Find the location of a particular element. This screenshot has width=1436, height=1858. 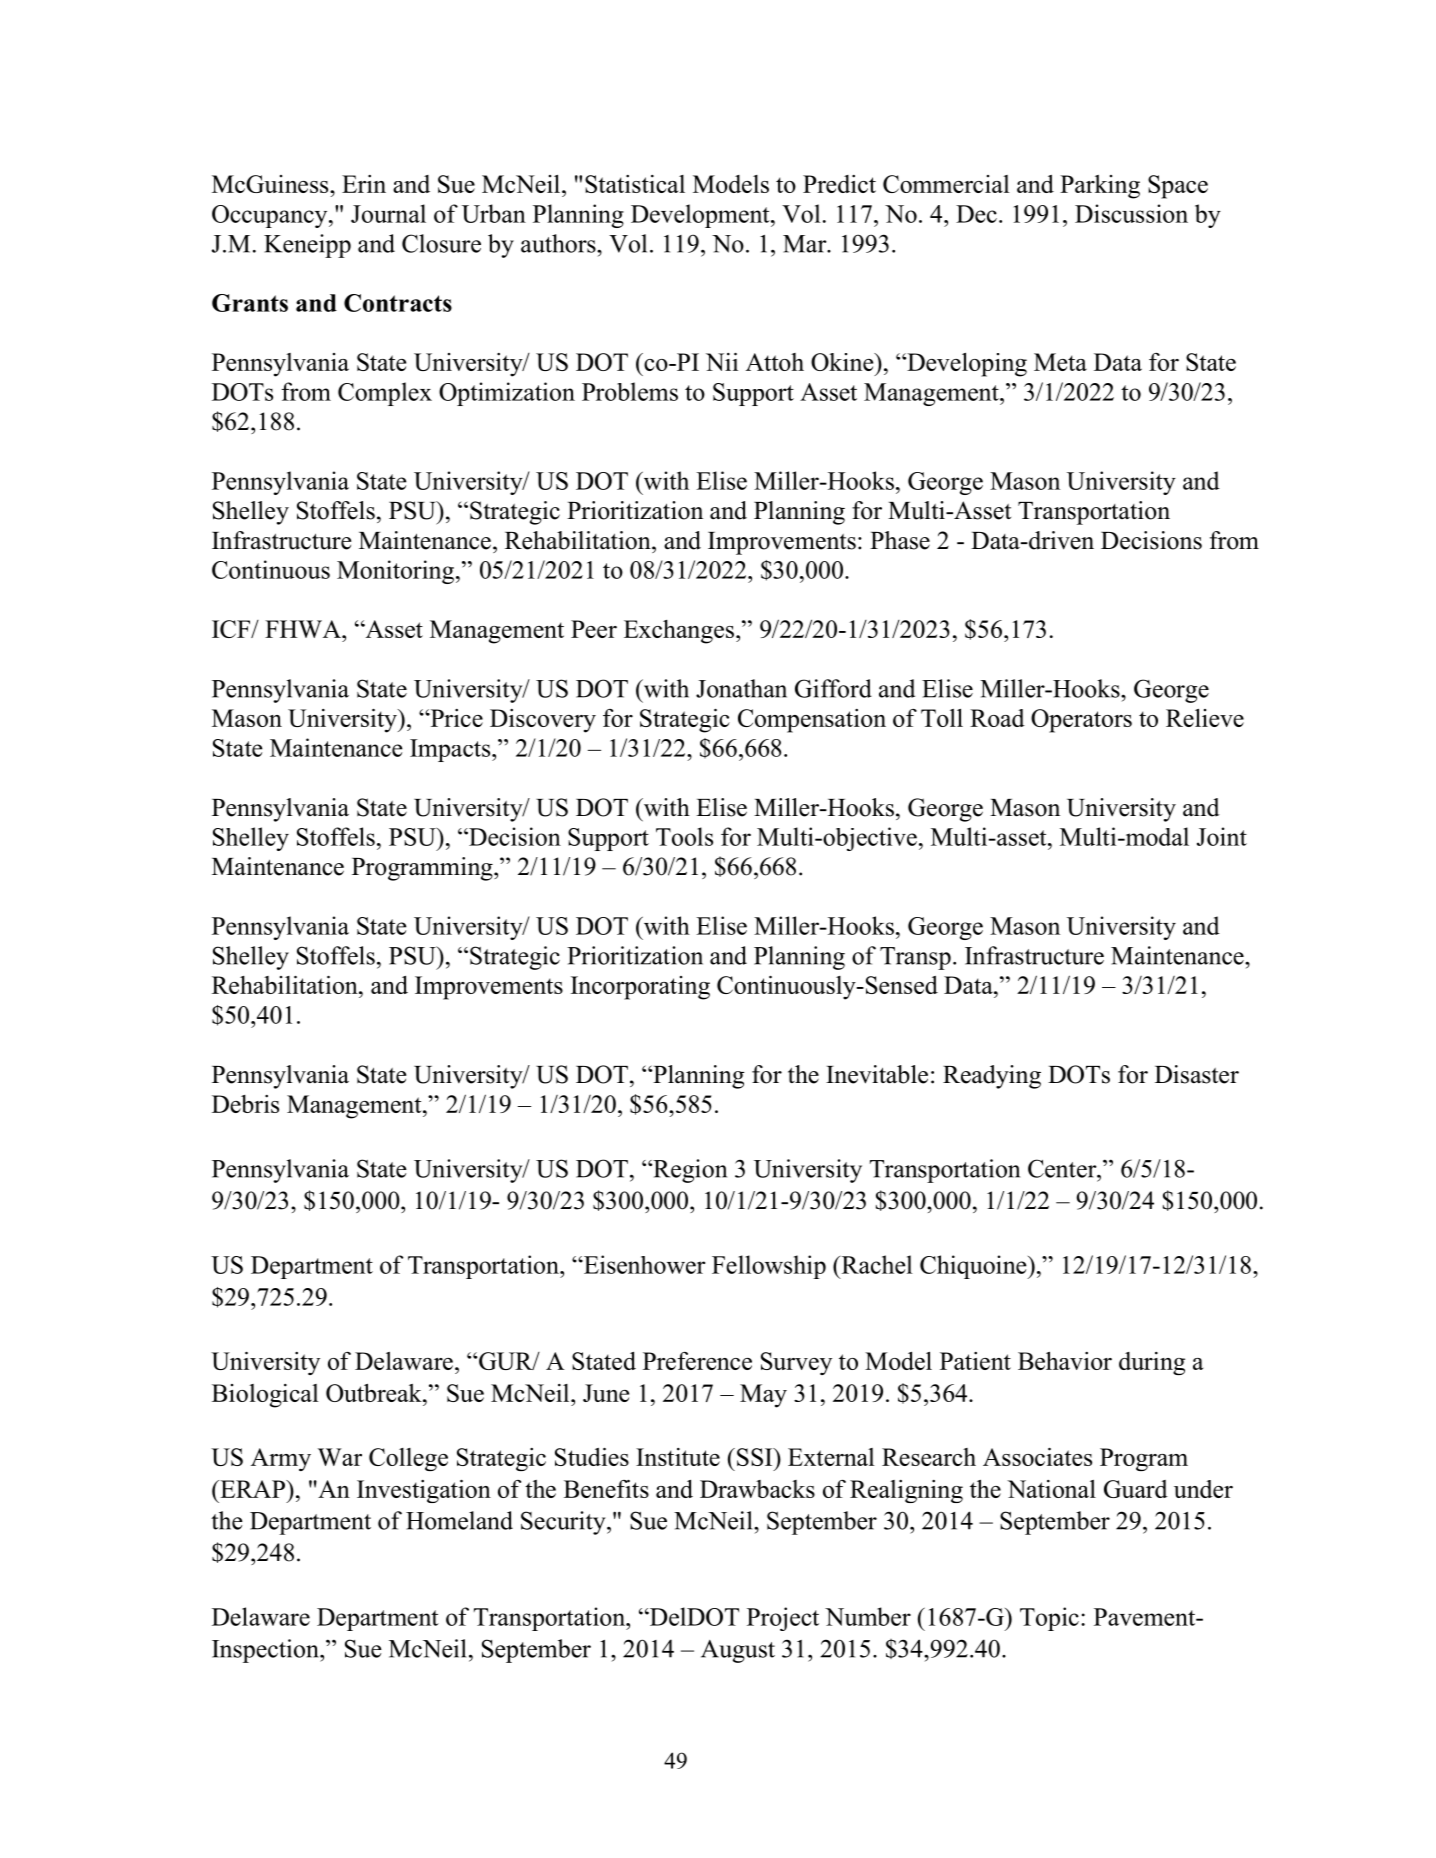

Region is located at coordinates (689, 1171).
